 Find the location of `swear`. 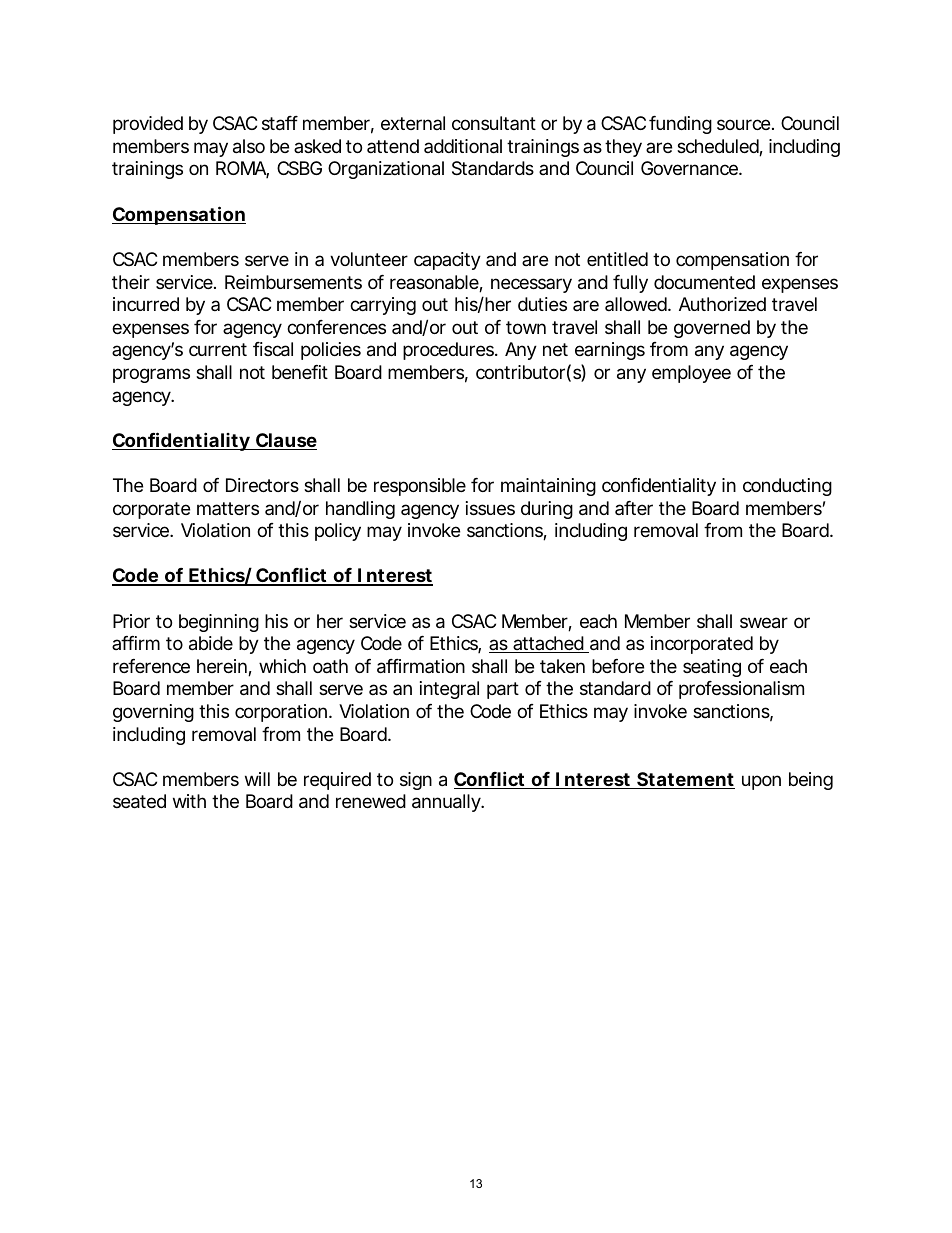

swear is located at coordinates (764, 623).
